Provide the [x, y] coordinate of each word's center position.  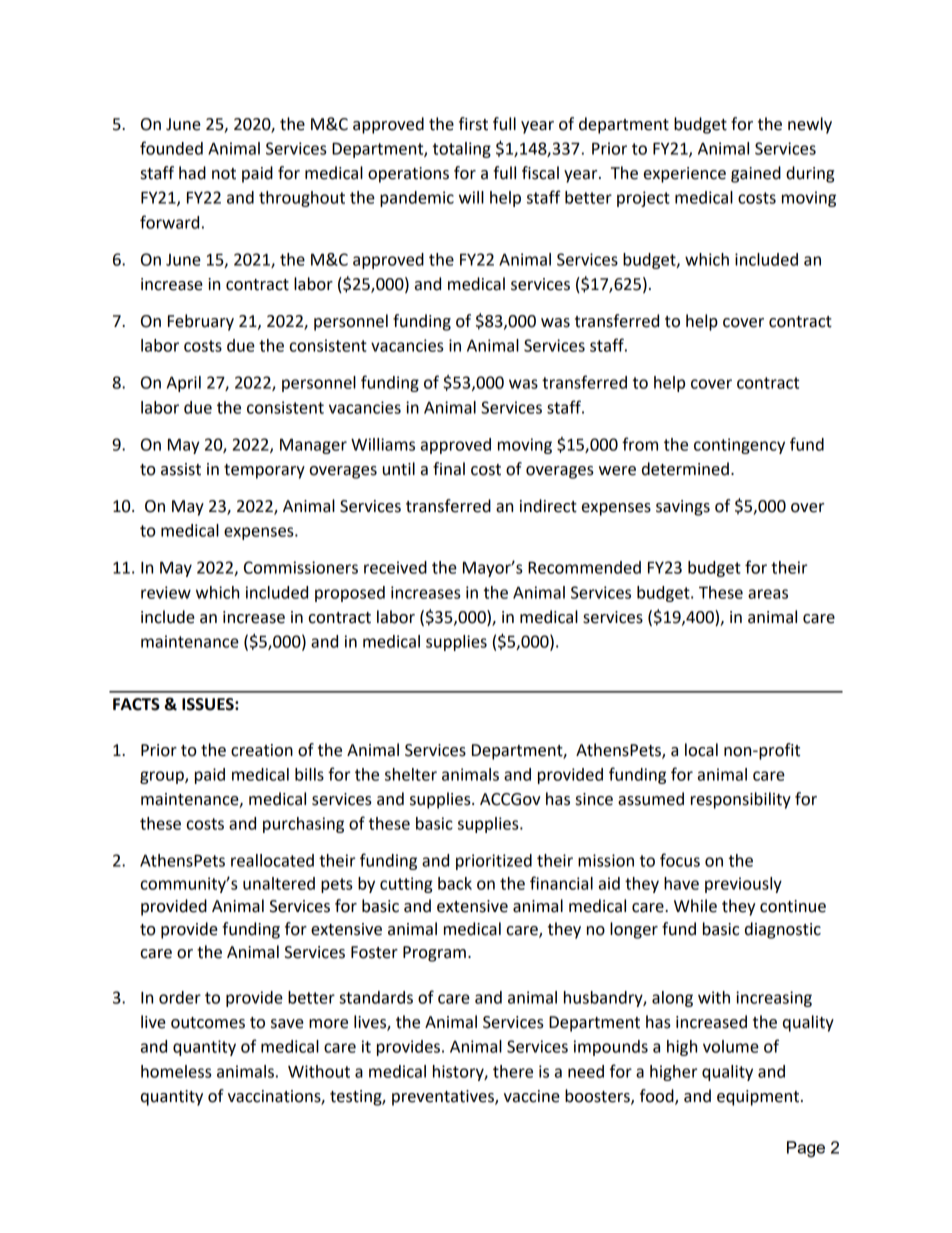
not [224, 174]
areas [768, 594]
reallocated [272, 860]
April [184, 384]
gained [756, 174]
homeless [176, 1071]
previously [743, 885]
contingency [739, 446]
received [395, 567]
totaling [462, 150]
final [449, 469]
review [166, 592]
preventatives [444, 1098]
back [455, 883]
